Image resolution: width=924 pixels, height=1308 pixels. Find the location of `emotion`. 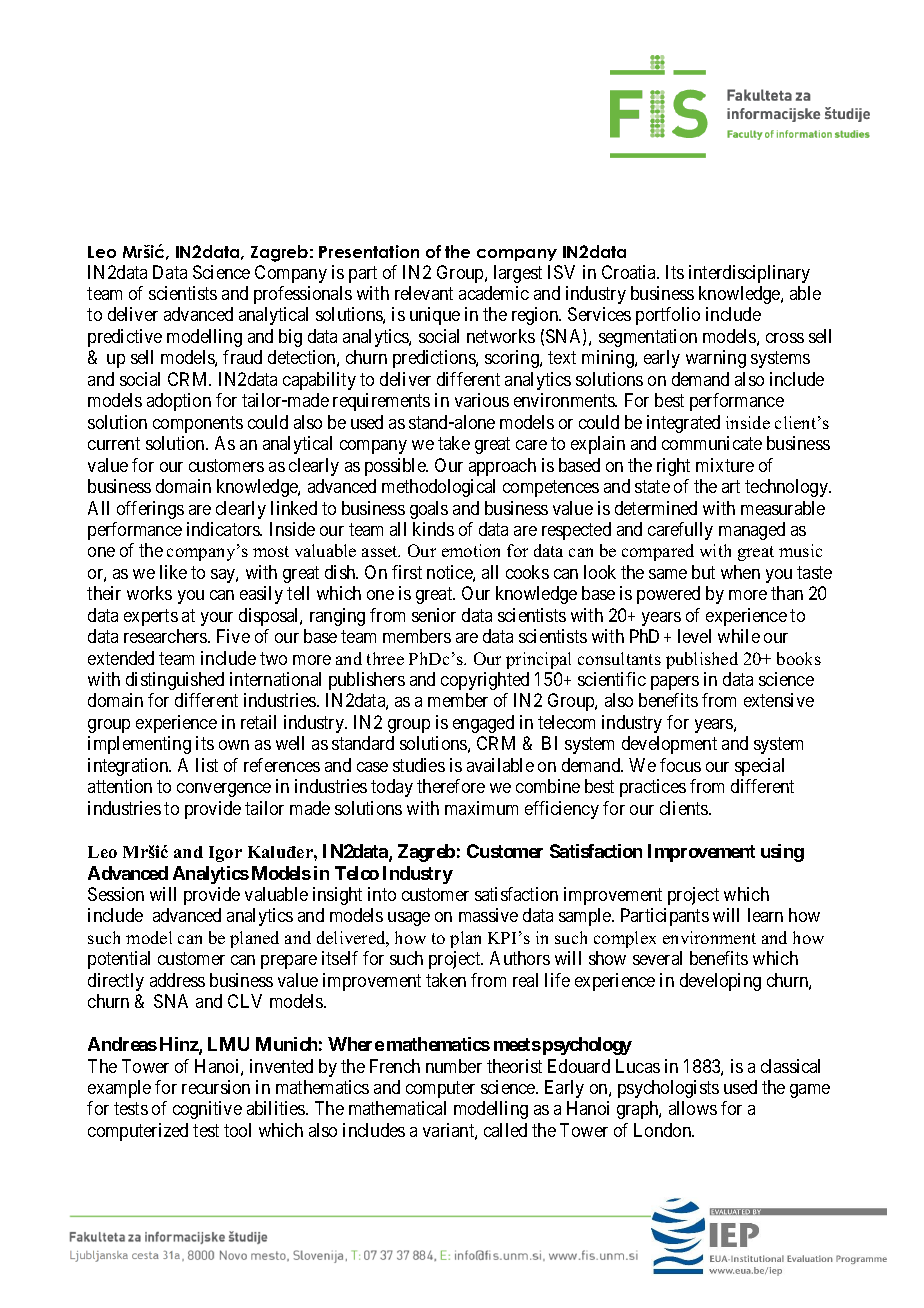

emotion is located at coordinates (471, 550).
